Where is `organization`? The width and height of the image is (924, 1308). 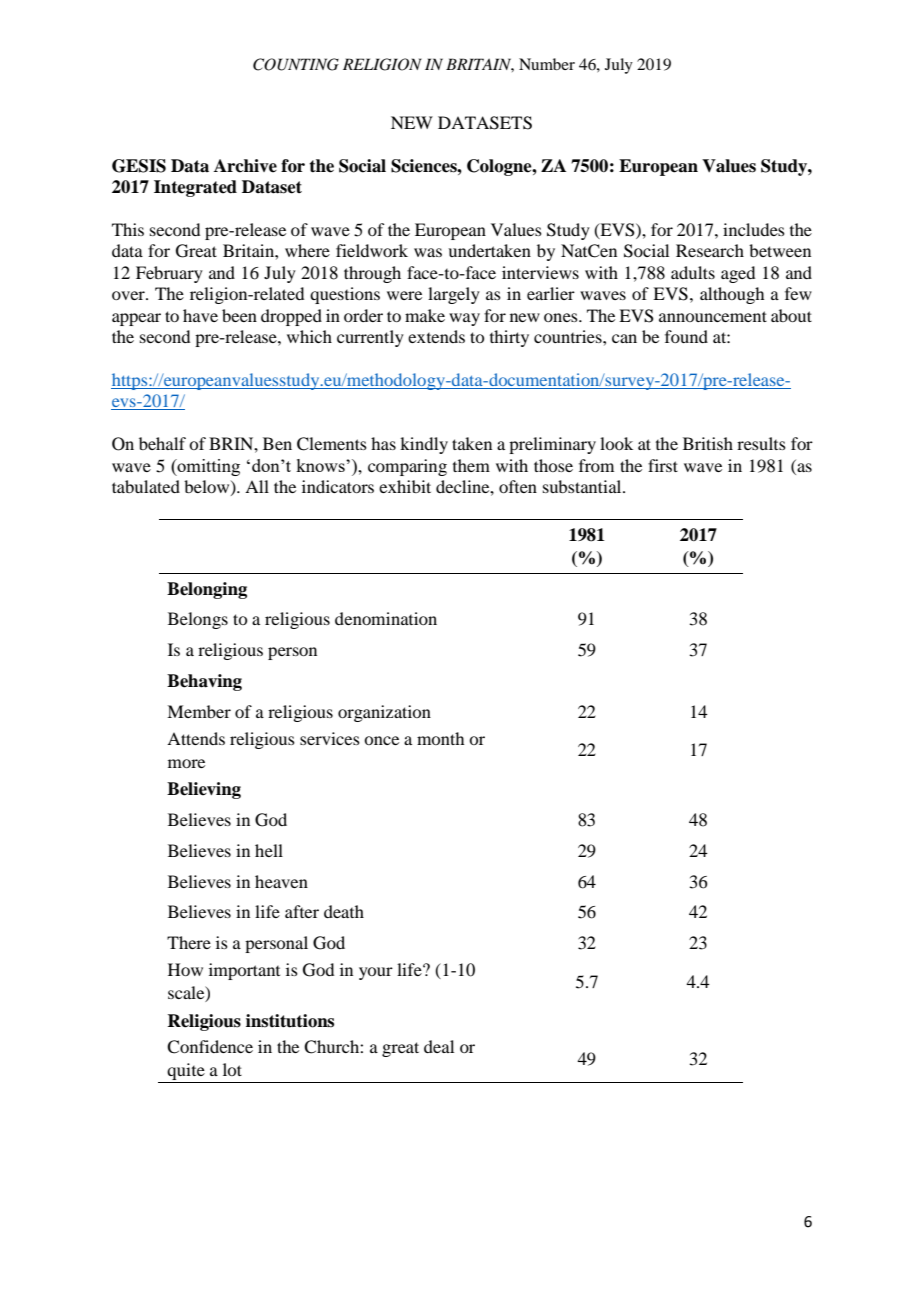 organization is located at coordinates (384, 713).
